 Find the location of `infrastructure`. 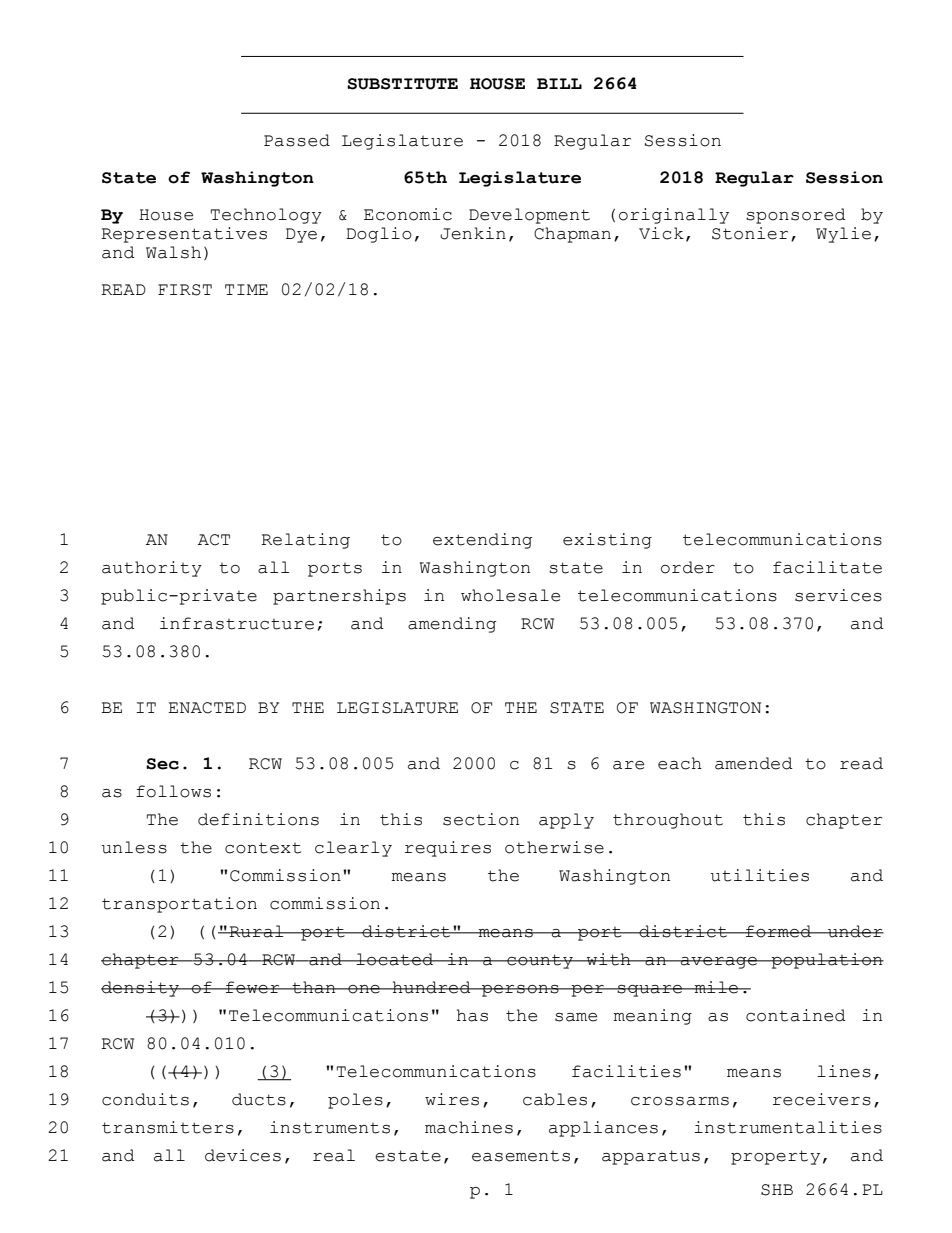

infrastructure is located at coordinates (237, 623).
